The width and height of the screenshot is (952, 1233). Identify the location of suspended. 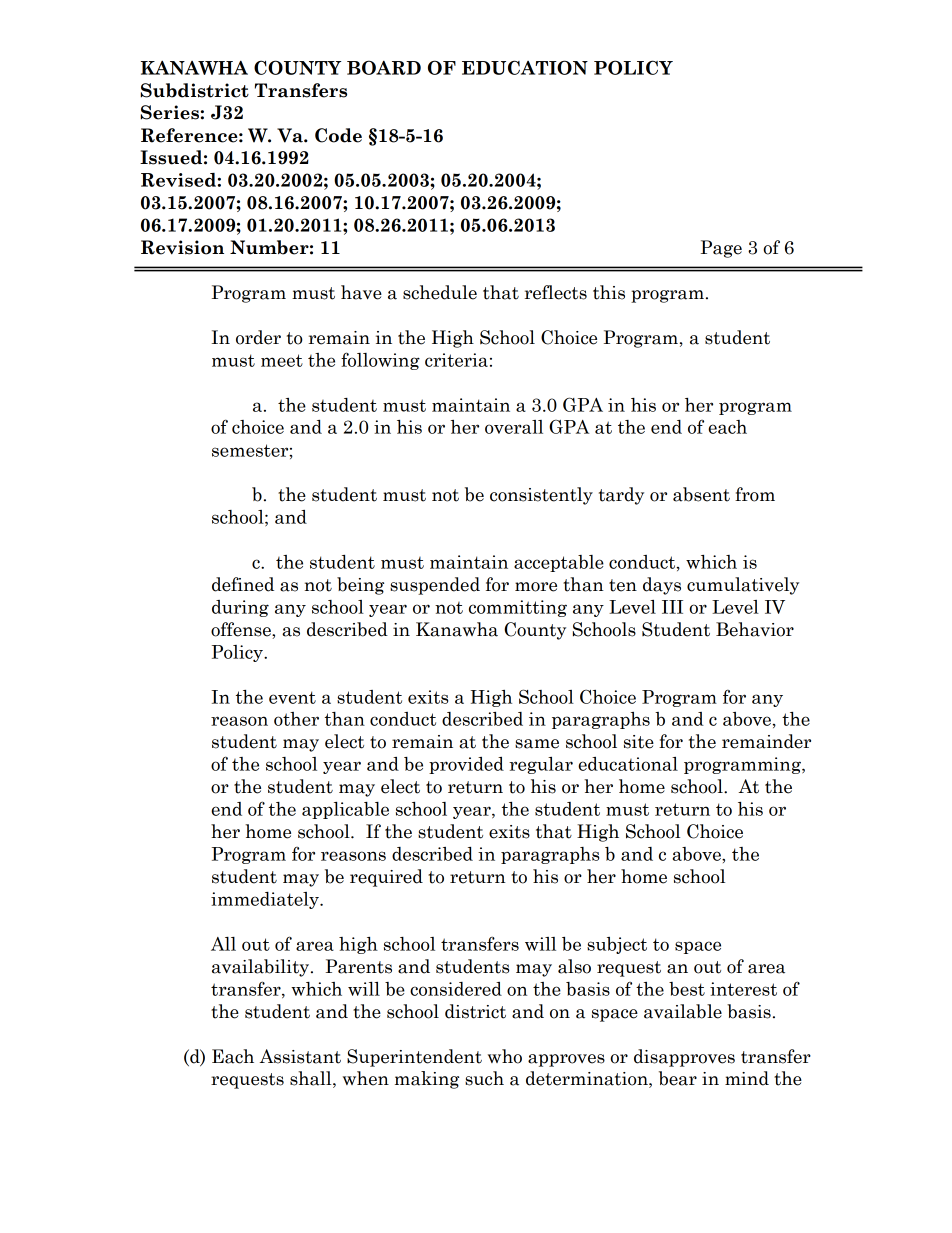
(435, 586).
